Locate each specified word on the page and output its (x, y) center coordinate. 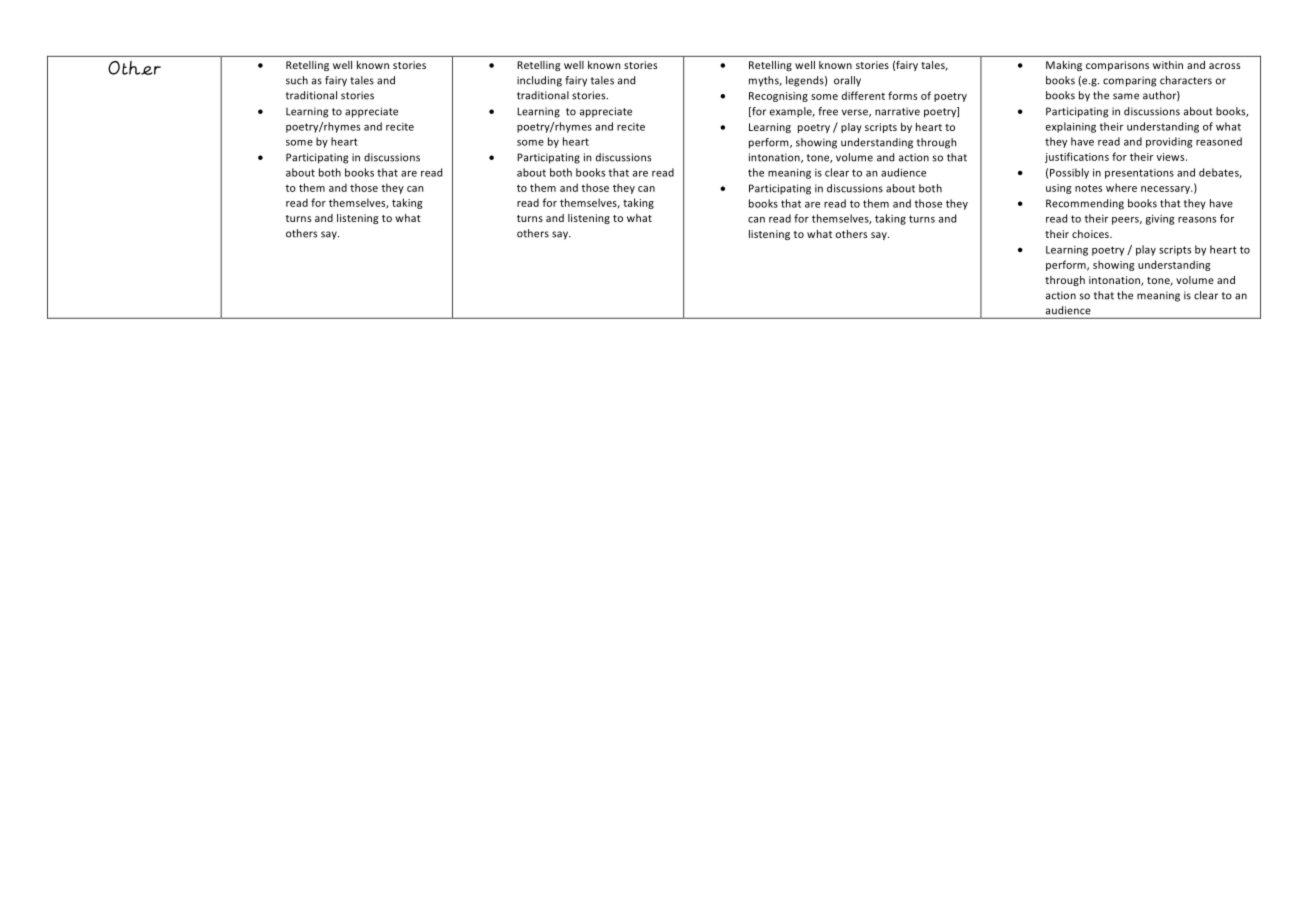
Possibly (1069, 173)
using (1059, 189)
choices (1091, 234)
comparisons (1117, 66)
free (828, 111)
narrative (897, 111)
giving (1160, 219)
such (297, 80)
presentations (1139, 174)
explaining (1071, 127)
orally (847, 81)
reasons (1197, 220)
